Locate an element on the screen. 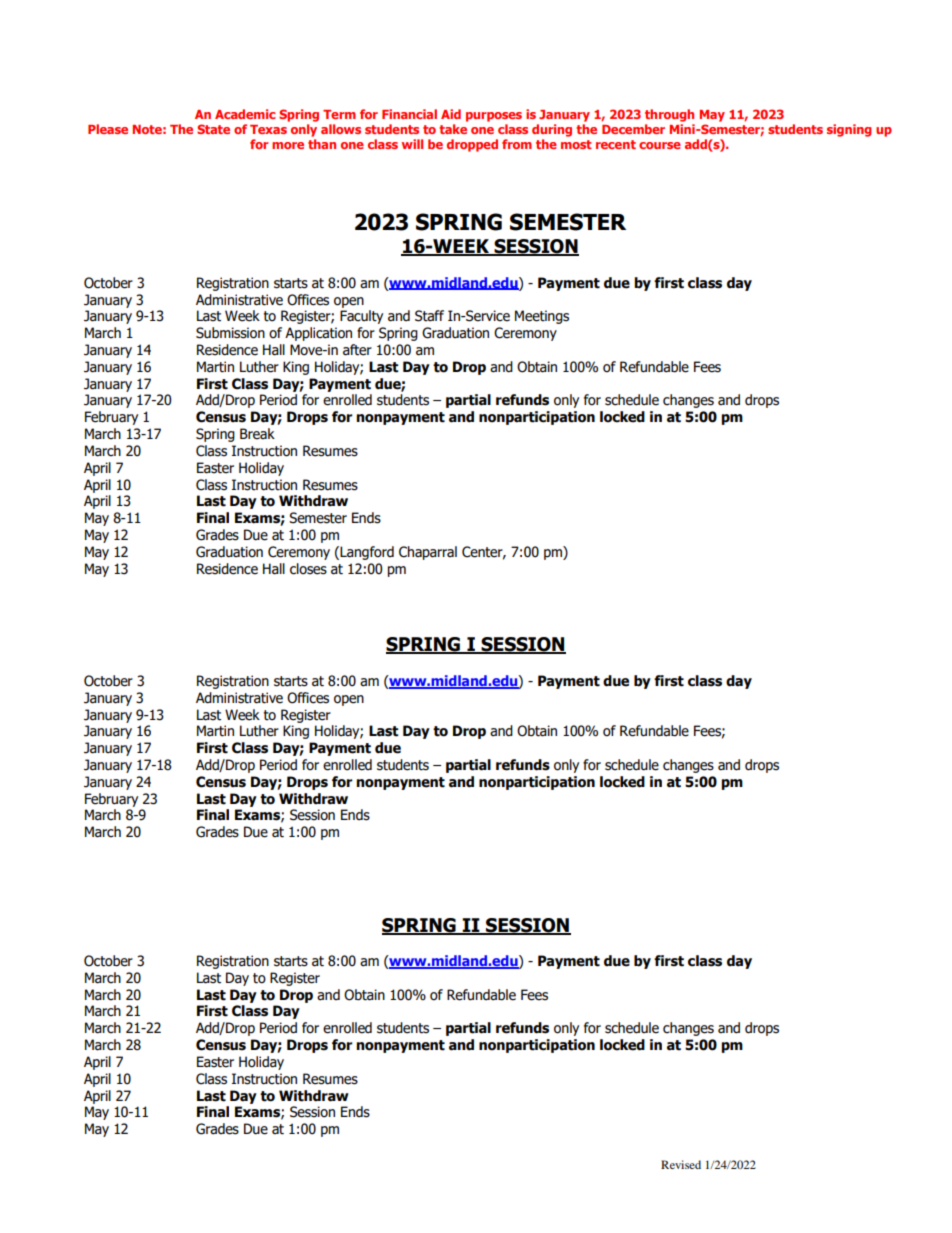 The height and width of the screenshot is (1233, 952). take is located at coordinates (453, 129).
